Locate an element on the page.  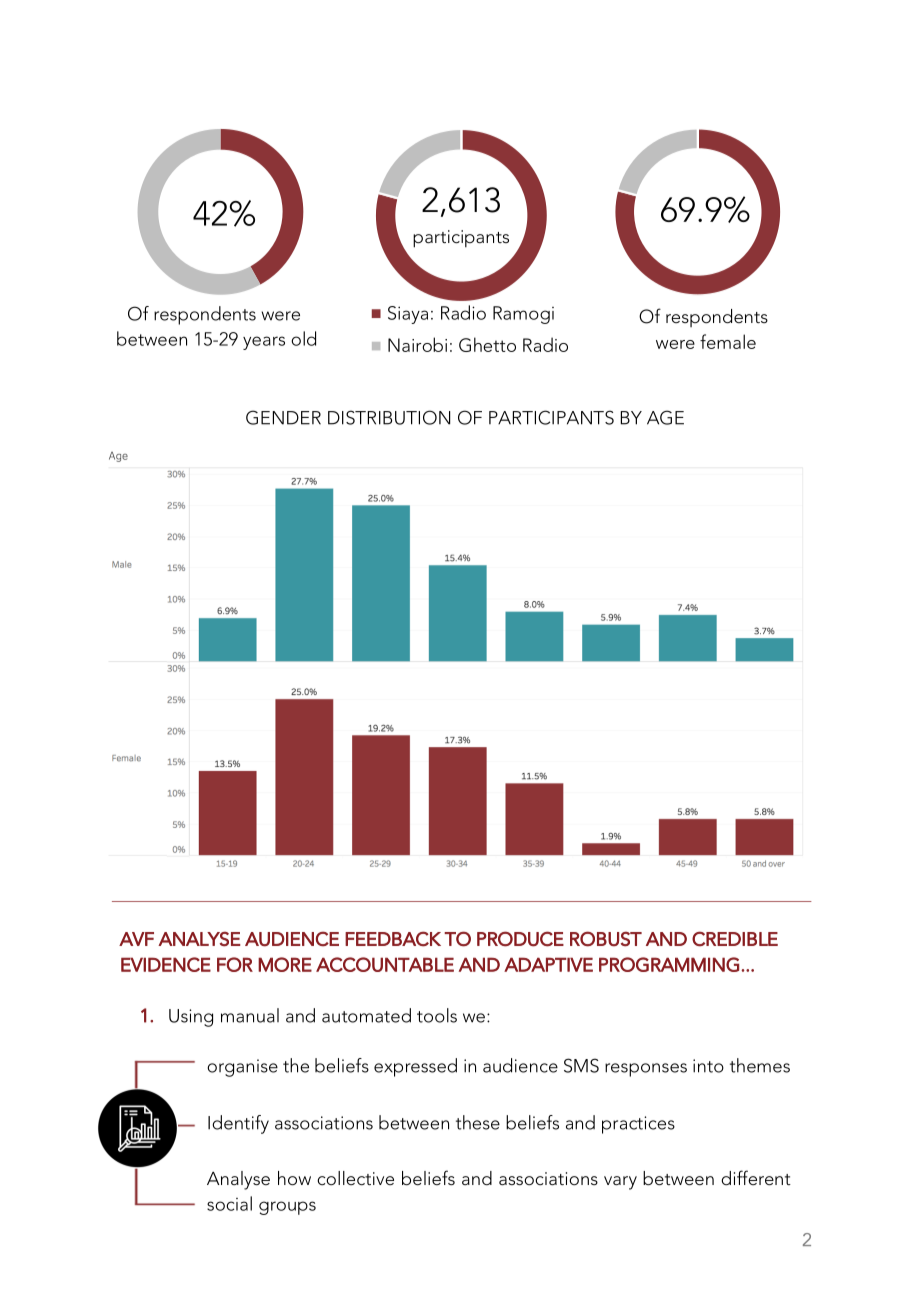
AGE is located at coordinates (665, 417).
